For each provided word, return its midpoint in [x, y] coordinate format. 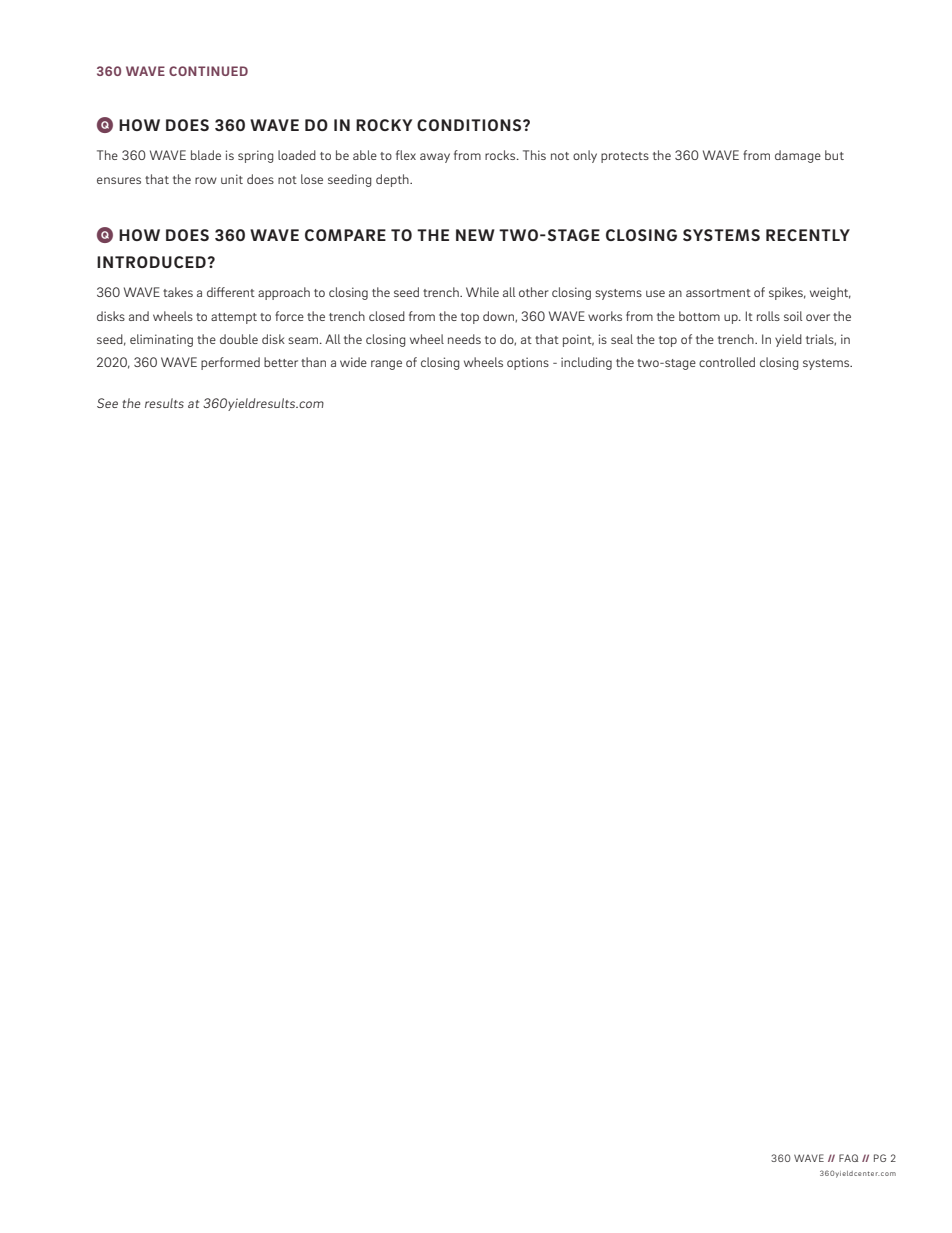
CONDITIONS [470, 125]
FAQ [848, 1158]
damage [798, 156]
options [528, 363]
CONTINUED [208, 71]
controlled [727, 362]
